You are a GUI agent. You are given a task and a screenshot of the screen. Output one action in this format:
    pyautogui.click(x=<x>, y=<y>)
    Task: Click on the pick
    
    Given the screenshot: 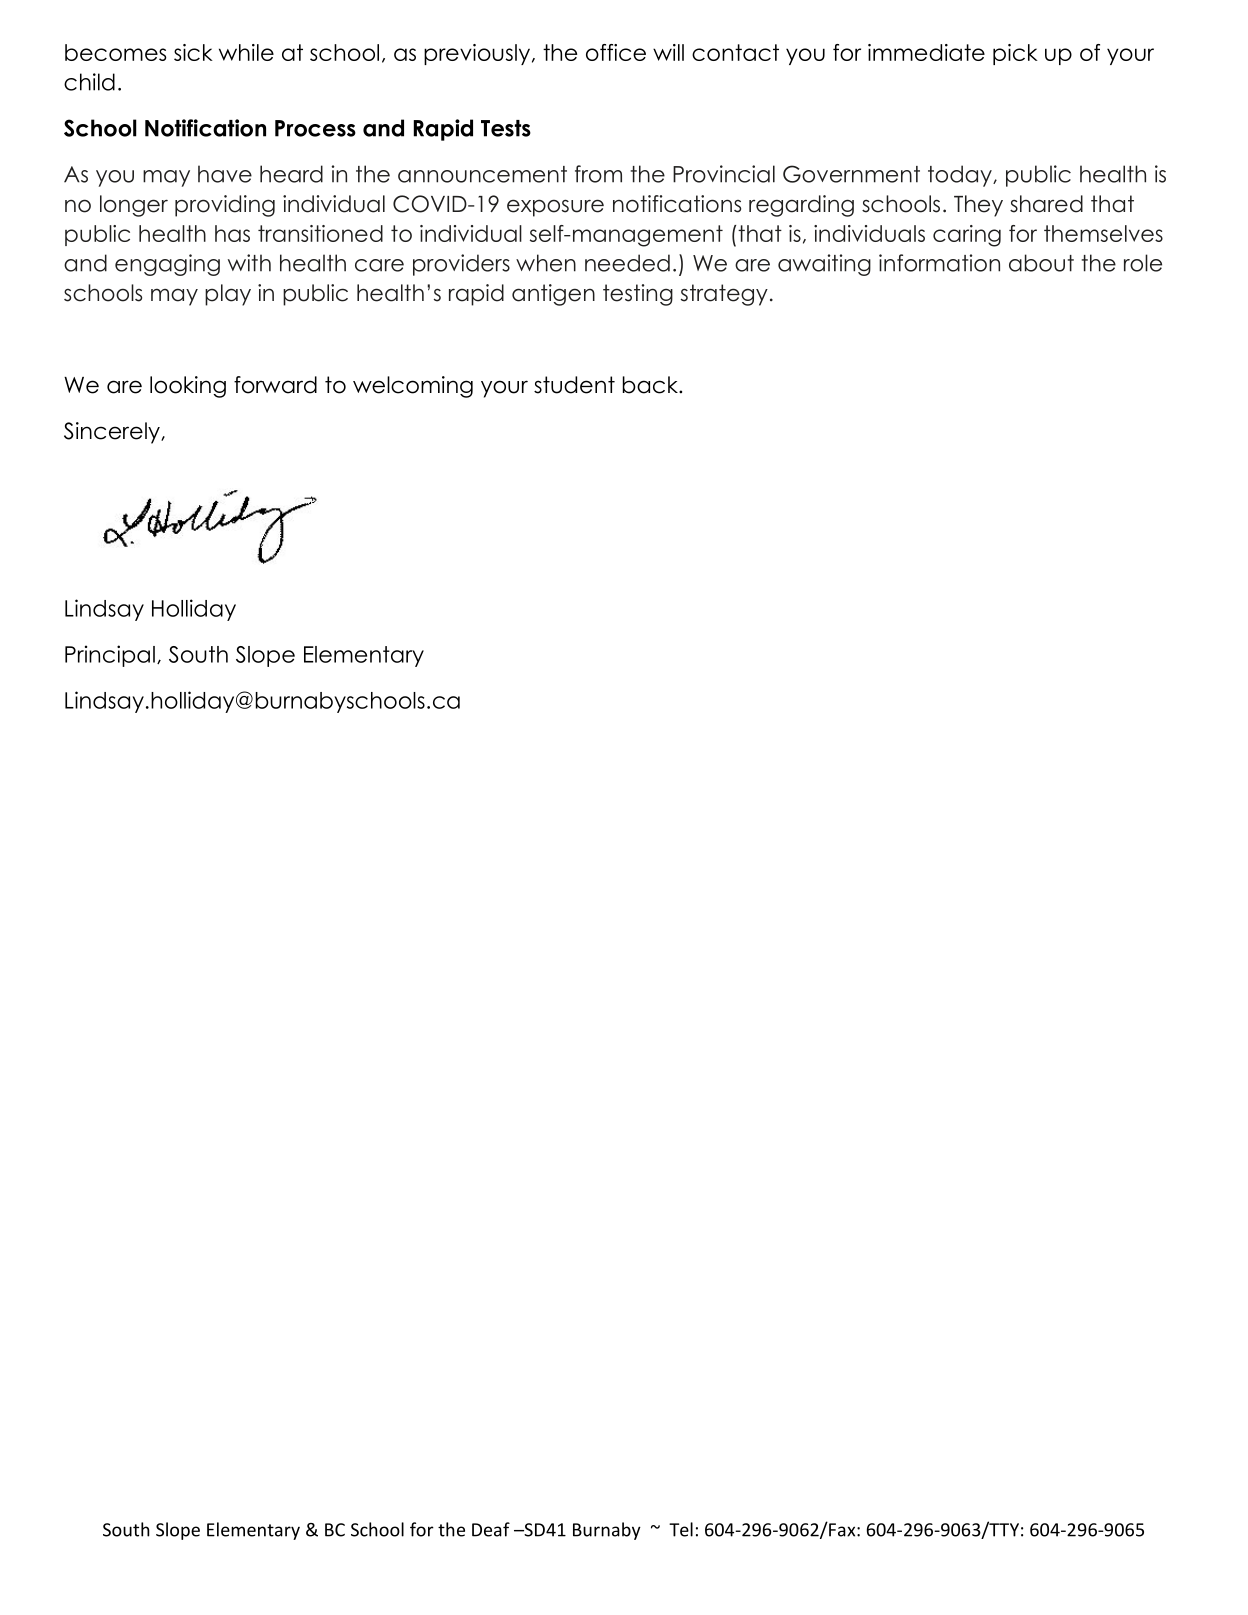 What is the action you would take?
    pyautogui.click(x=1015, y=54)
